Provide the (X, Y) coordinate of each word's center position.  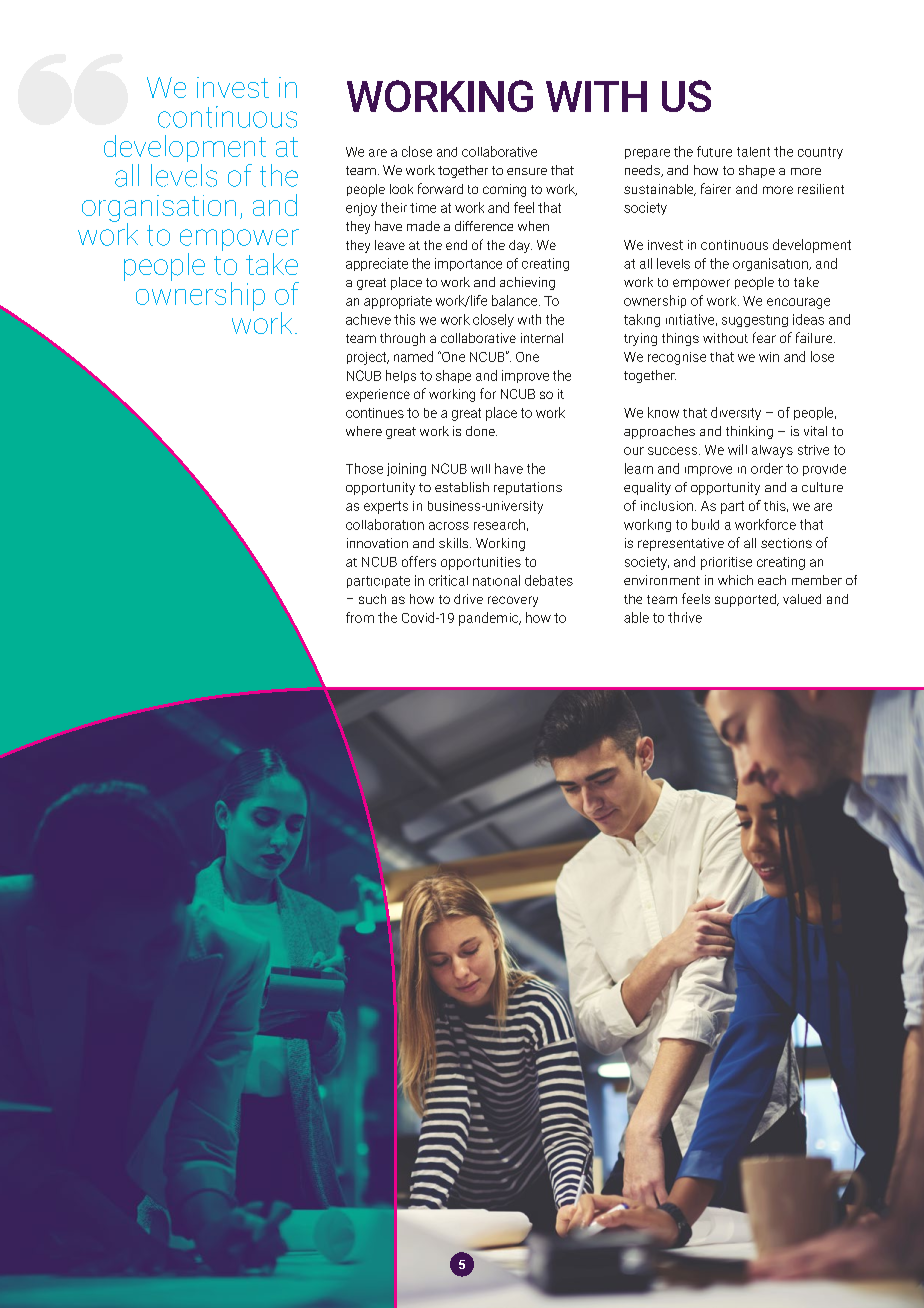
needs (643, 171)
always (772, 451)
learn (639, 468)
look (401, 189)
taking (642, 320)
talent (753, 152)
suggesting (755, 321)
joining (406, 469)
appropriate (398, 302)
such (372, 599)
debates (549, 580)
